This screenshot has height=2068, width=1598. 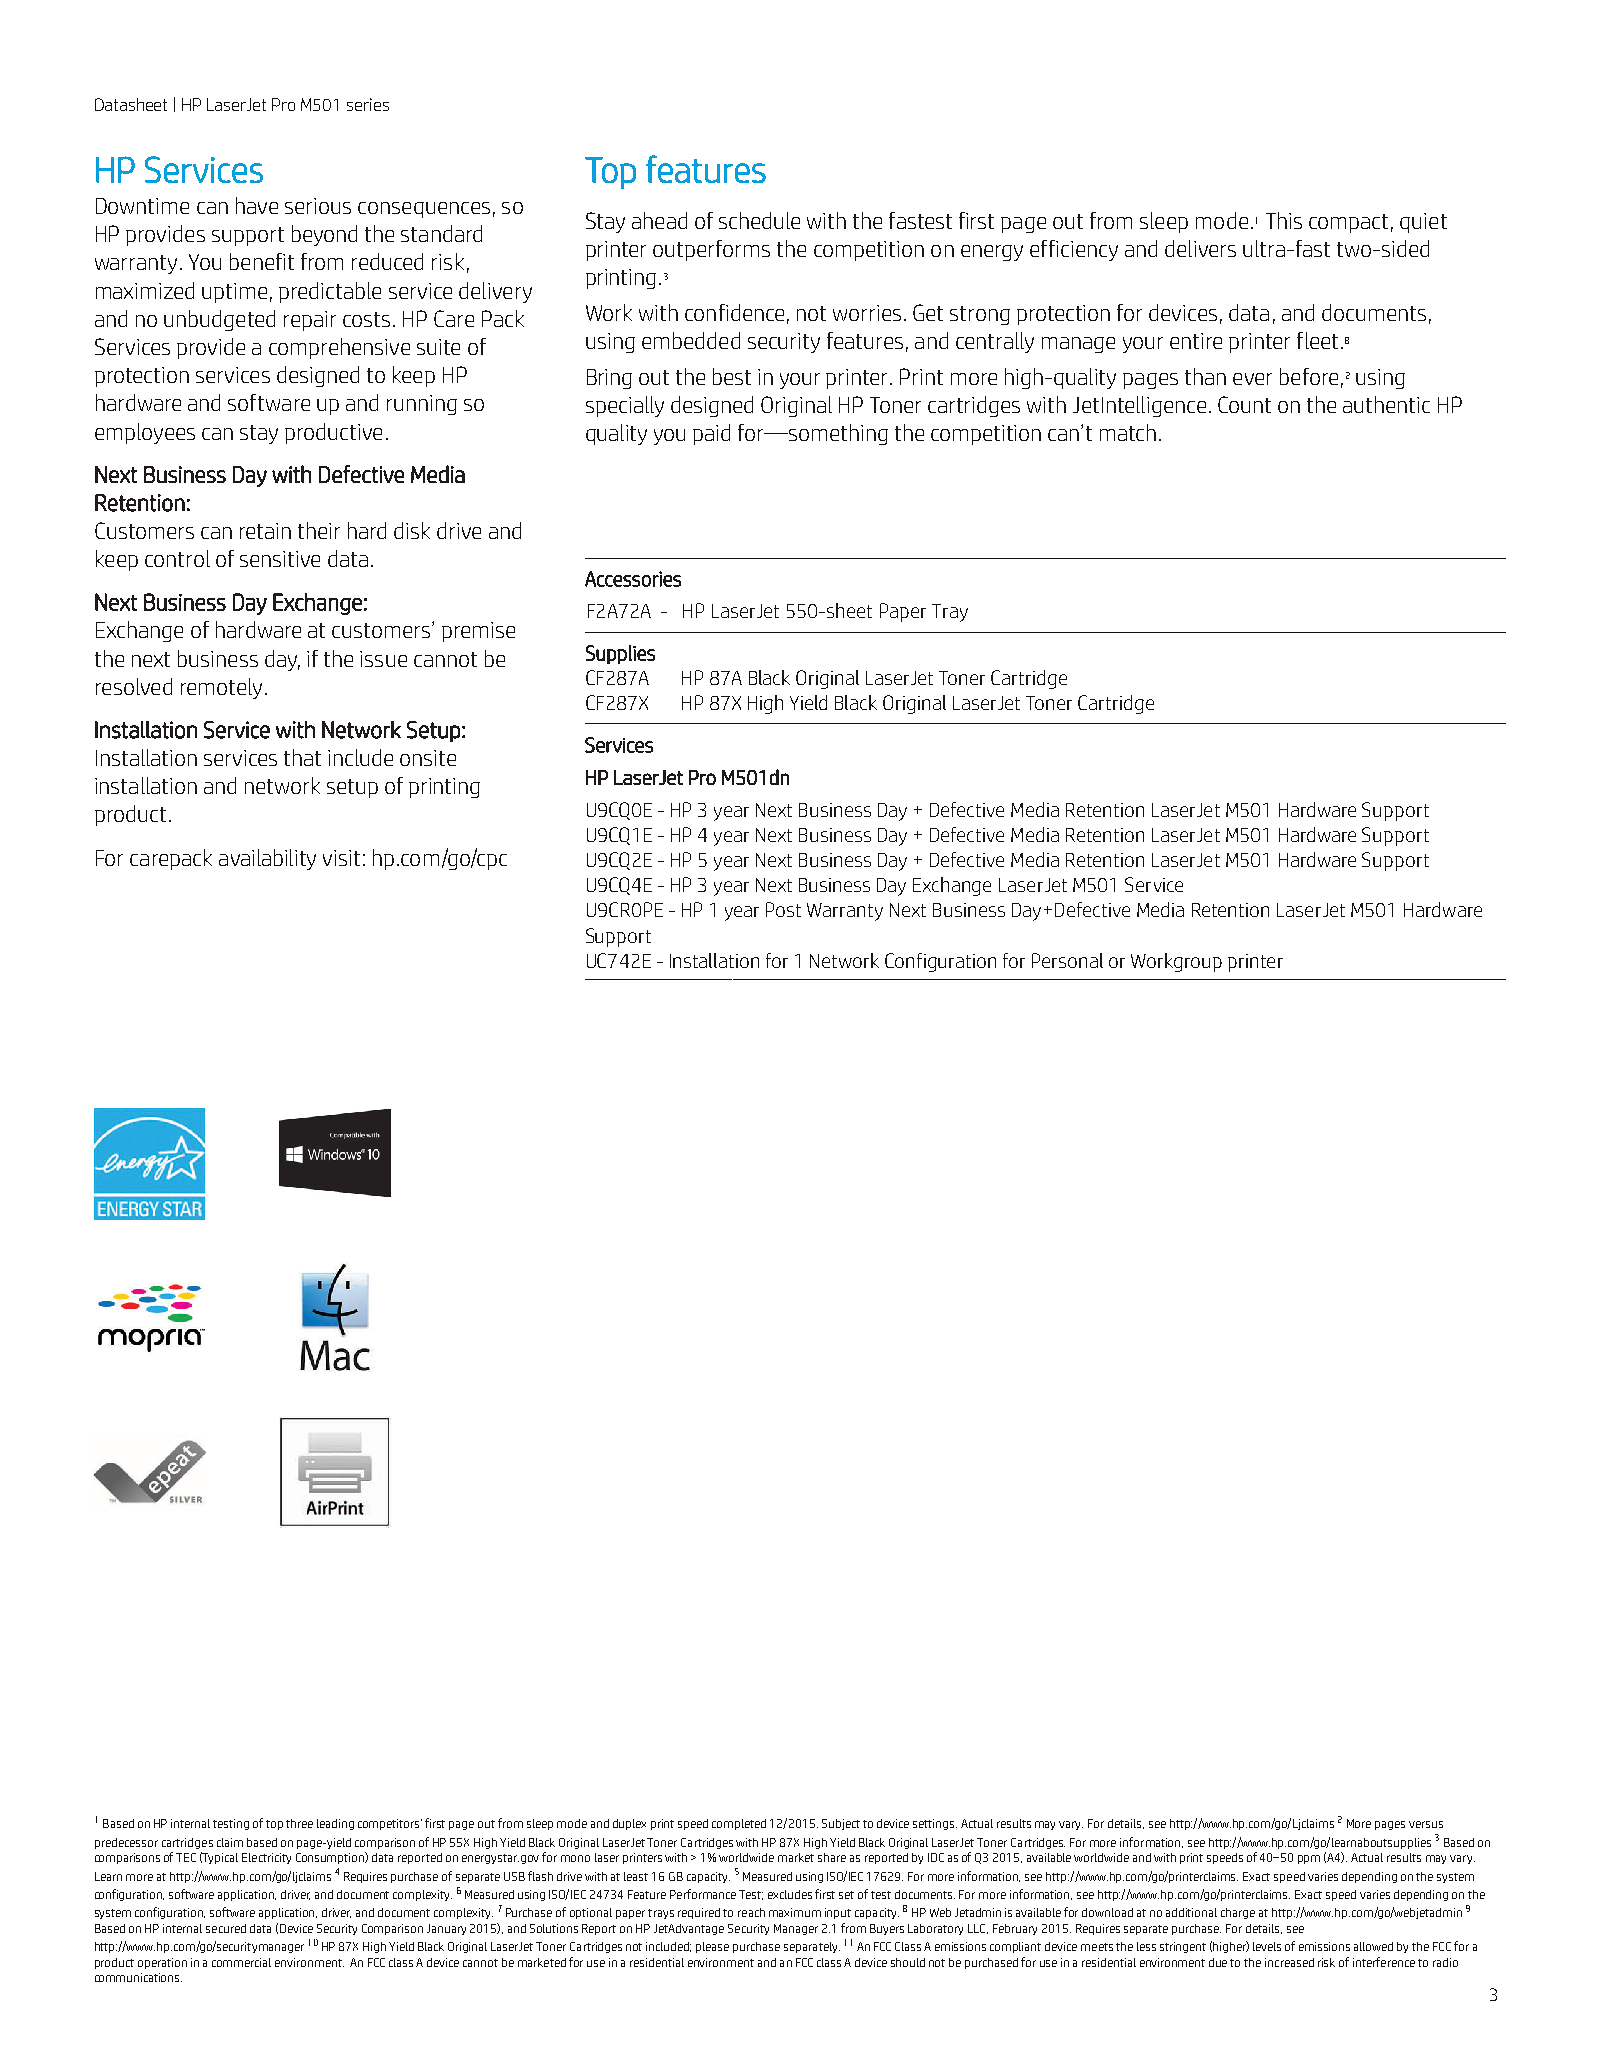 What do you see at coordinates (1267, 1946) in the screenshot?
I see `levels` at bounding box center [1267, 1946].
